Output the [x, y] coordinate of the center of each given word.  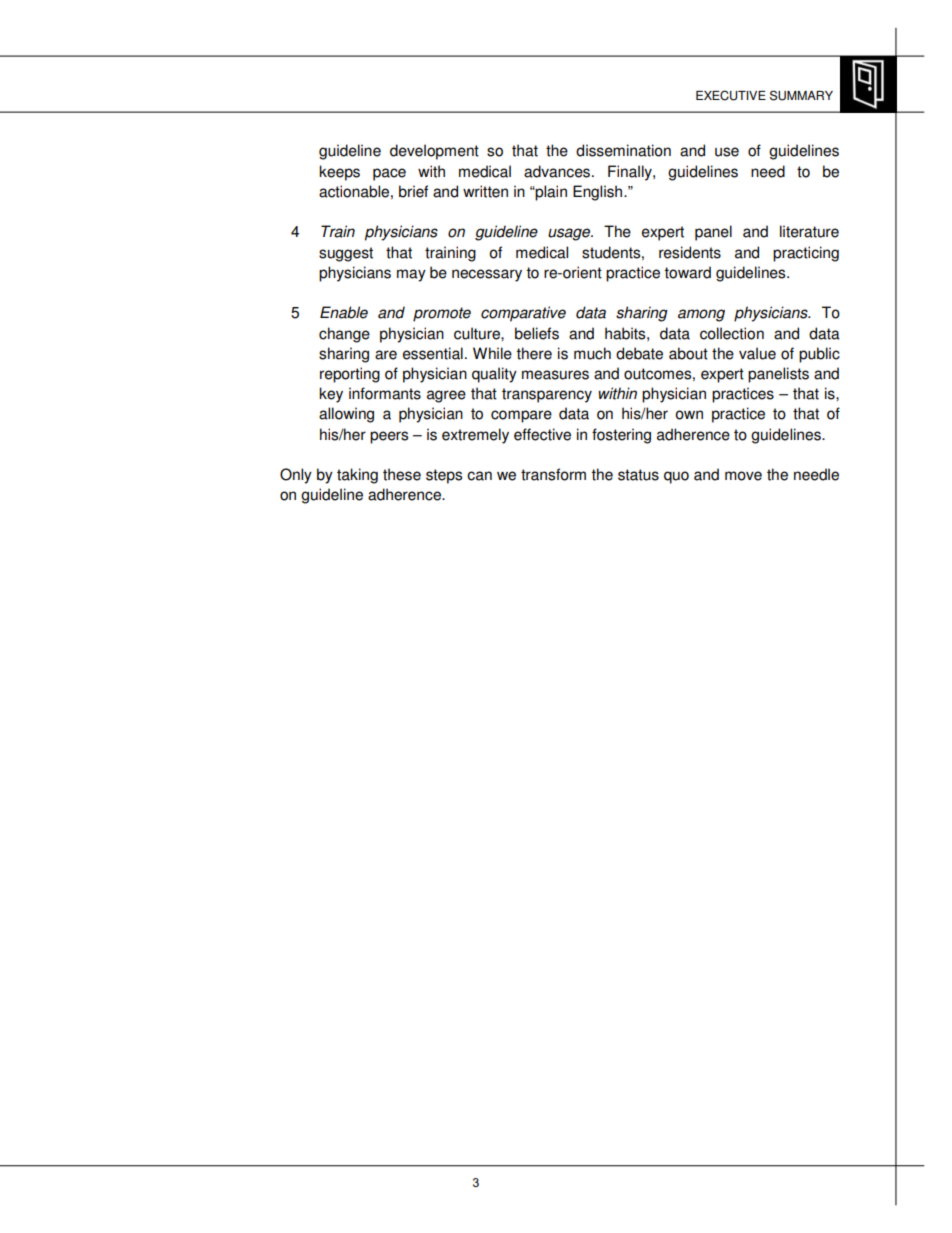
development [434, 152]
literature [809, 231]
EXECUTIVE [731, 95]
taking [357, 476]
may [411, 275]
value [757, 353]
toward [687, 272]
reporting [350, 375]
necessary [487, 275]
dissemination [623, 150]
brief [413, 191]
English [599, 193]
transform [553, 474]
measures [555, 375]
